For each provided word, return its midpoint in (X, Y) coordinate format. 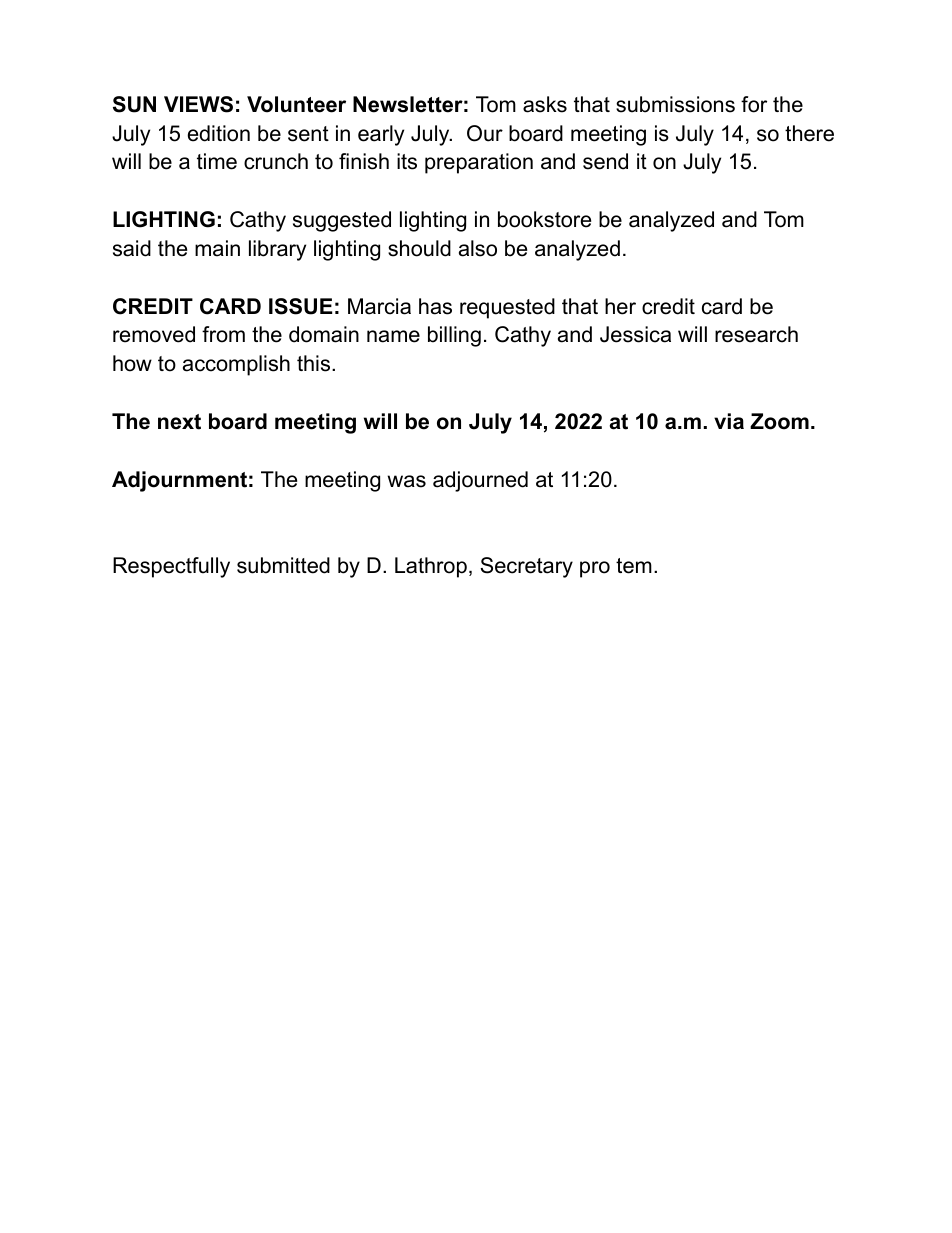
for (754, 104)
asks (545, 104)
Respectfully (171, 567)
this (315, 363)
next (179, 422)
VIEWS (198, 104)
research (756, 334)
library (277, 250)
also (478, 248)
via (729, 421)
